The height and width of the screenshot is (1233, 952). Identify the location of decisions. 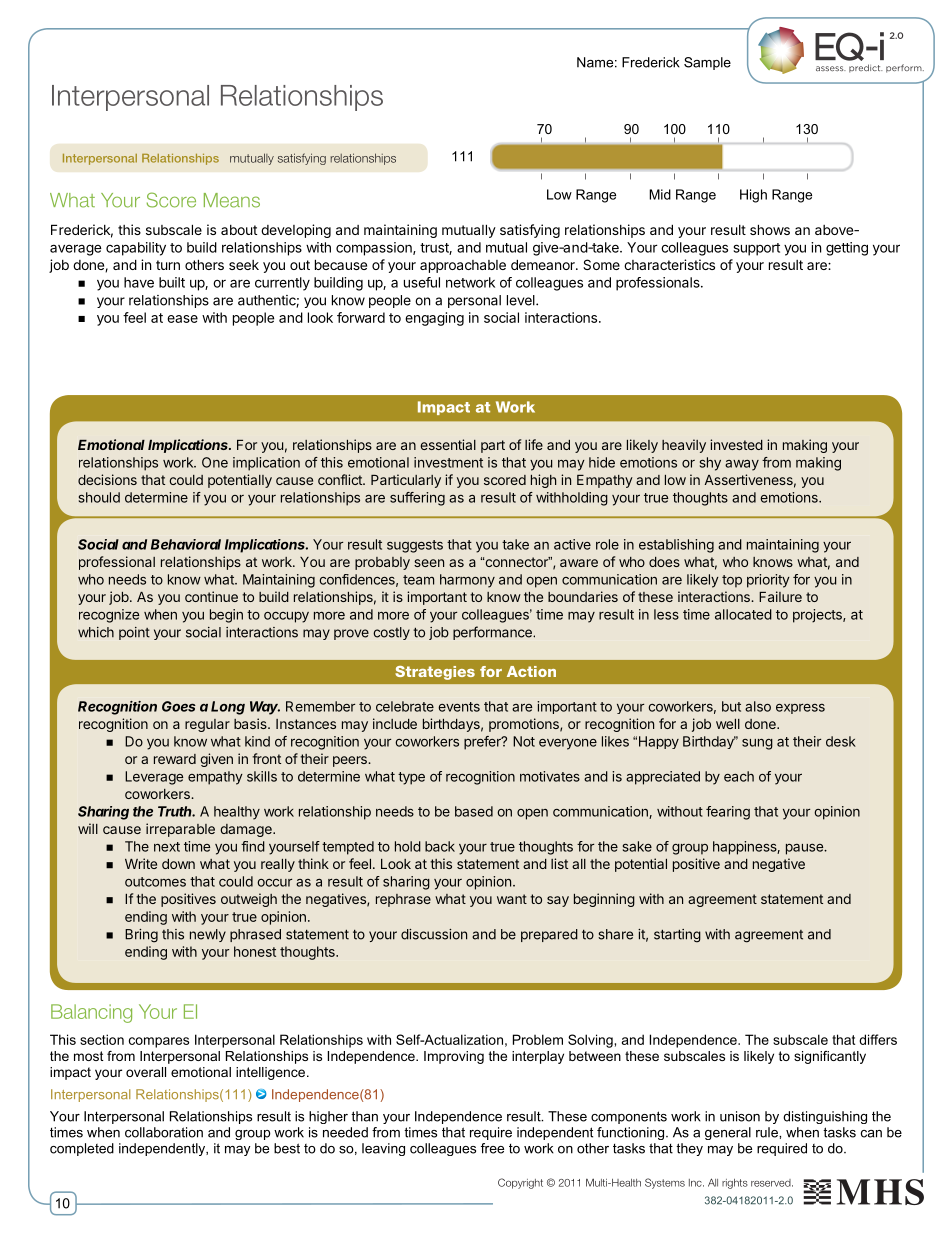
(107, 479).
